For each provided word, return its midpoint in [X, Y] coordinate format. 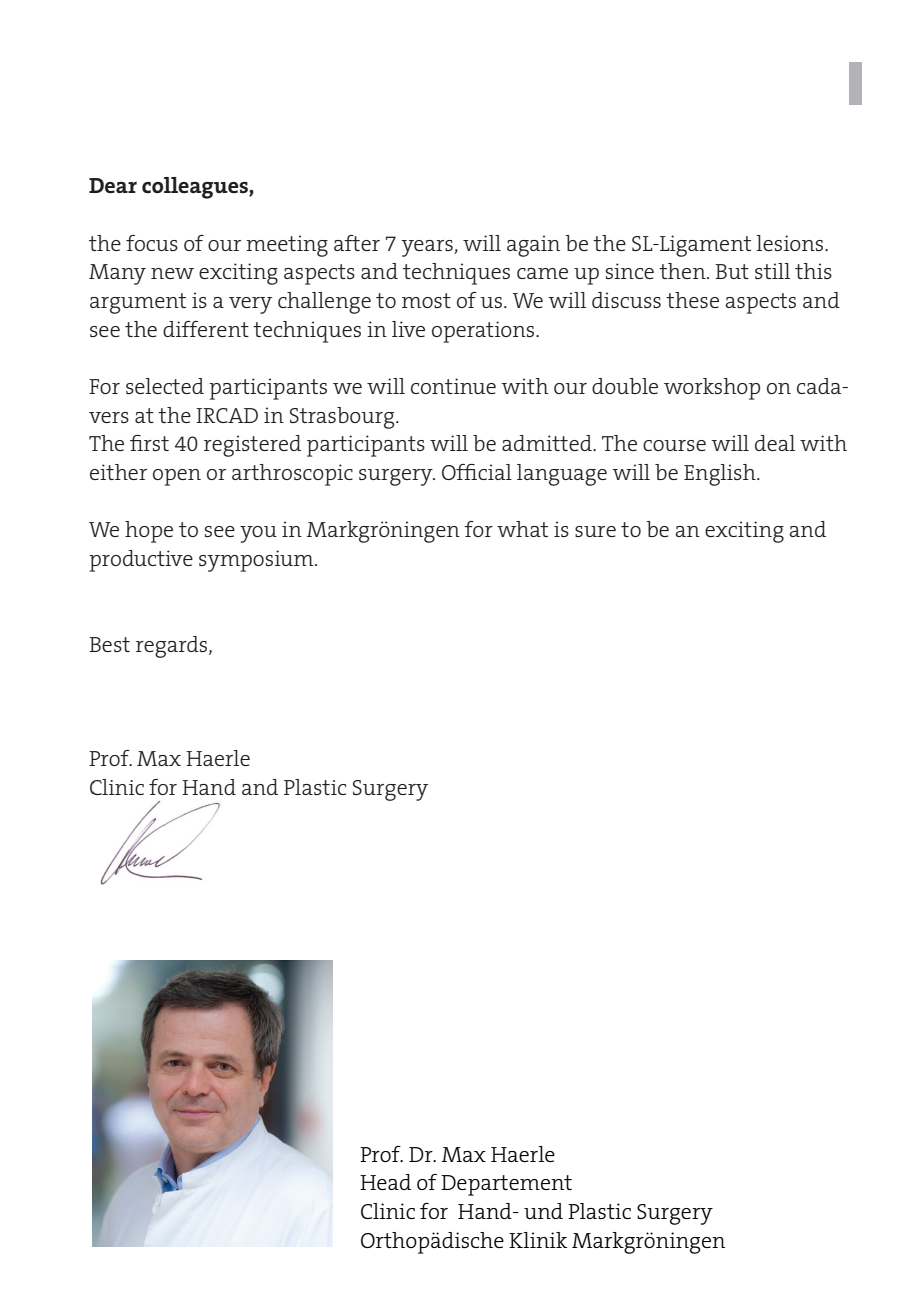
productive [141, 561]
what [522, 529]
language [562, 475]
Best [109, 644]
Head [385, 1182]
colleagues [196, 188]
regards [173, 647]
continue [453, 386]
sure [595, 531]
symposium [257, 561]
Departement [506, 1185]
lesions [791, 243]
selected [165, 386]
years [428, 248]
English [721, 475]
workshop [712, 389]
